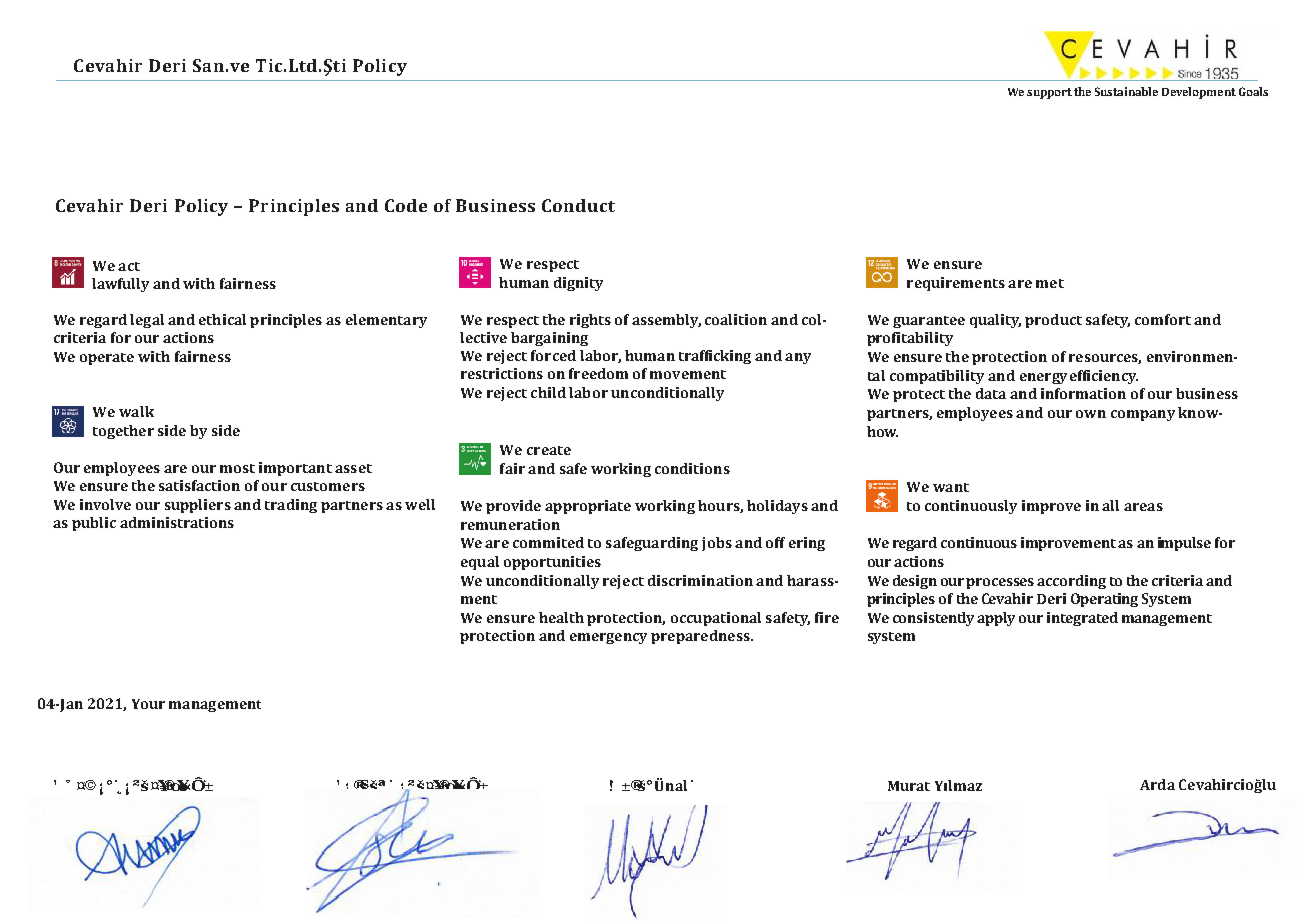 This document has width=1308, height=924. What do you see at coordinates (1126, 91) in the document?
I see `Sustainable` at bounding box center [1126, 91].
